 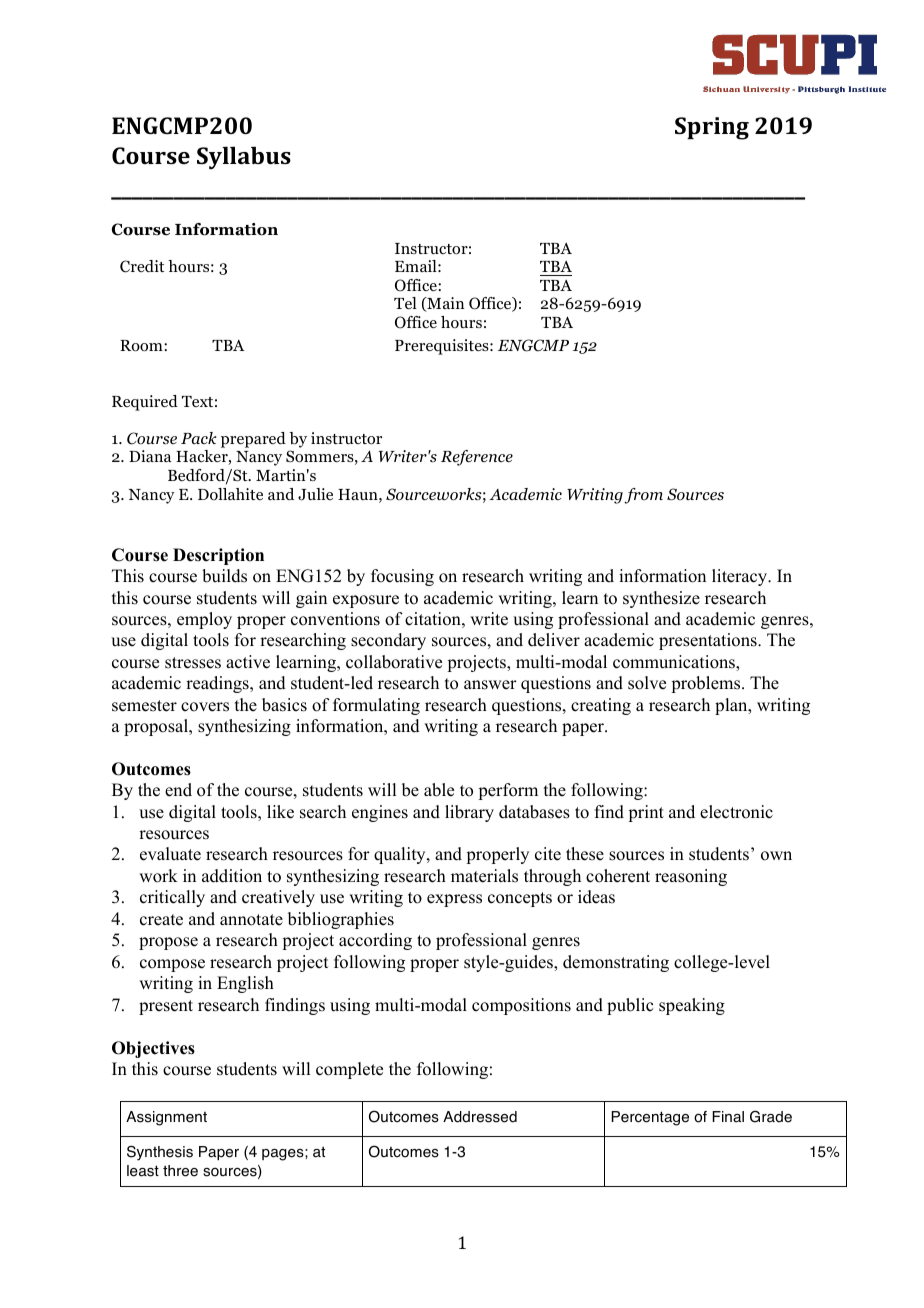 I want to click on from, so click(x=643, y=496).
